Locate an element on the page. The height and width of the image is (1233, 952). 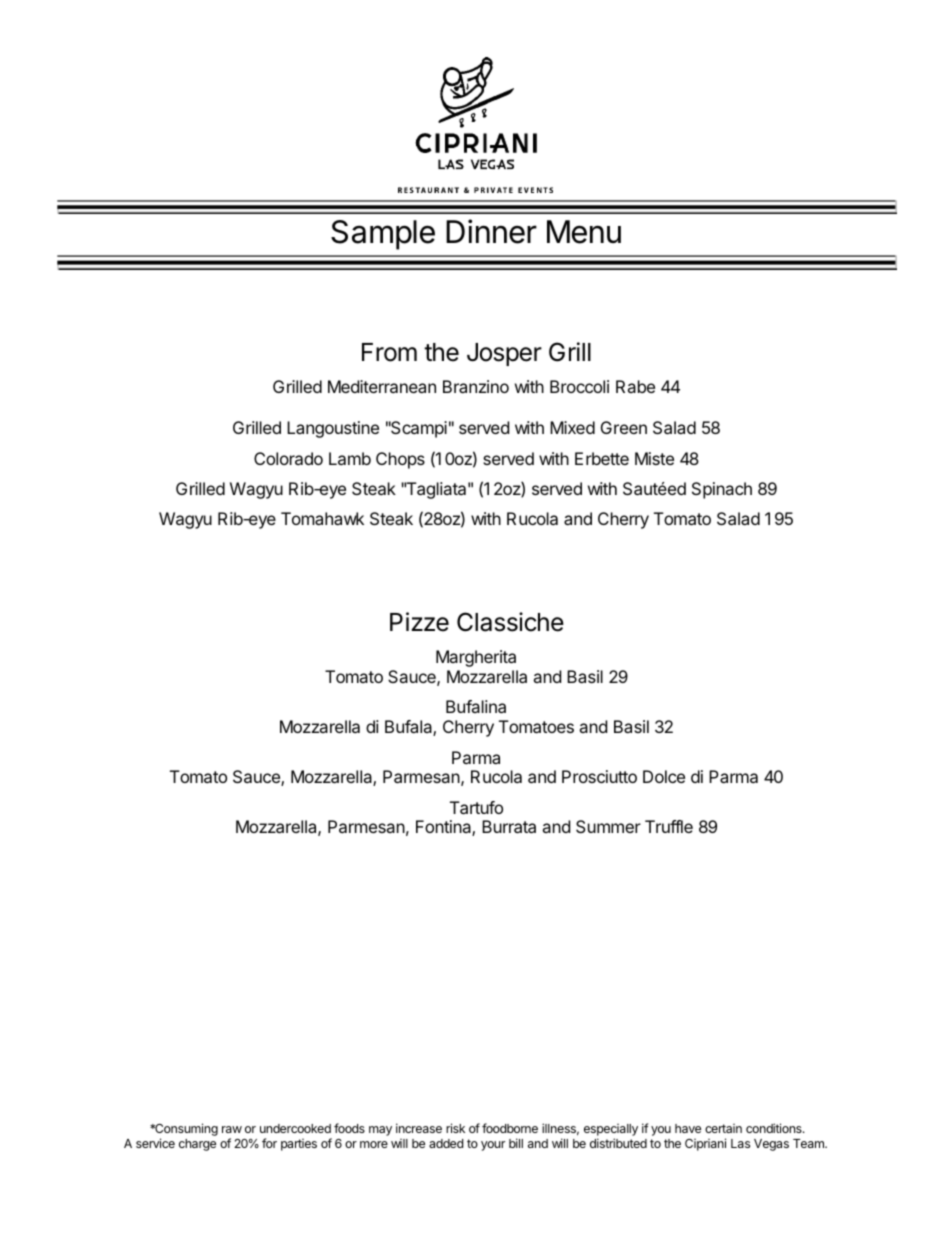
Menu is located at coordinates (584, 232).
